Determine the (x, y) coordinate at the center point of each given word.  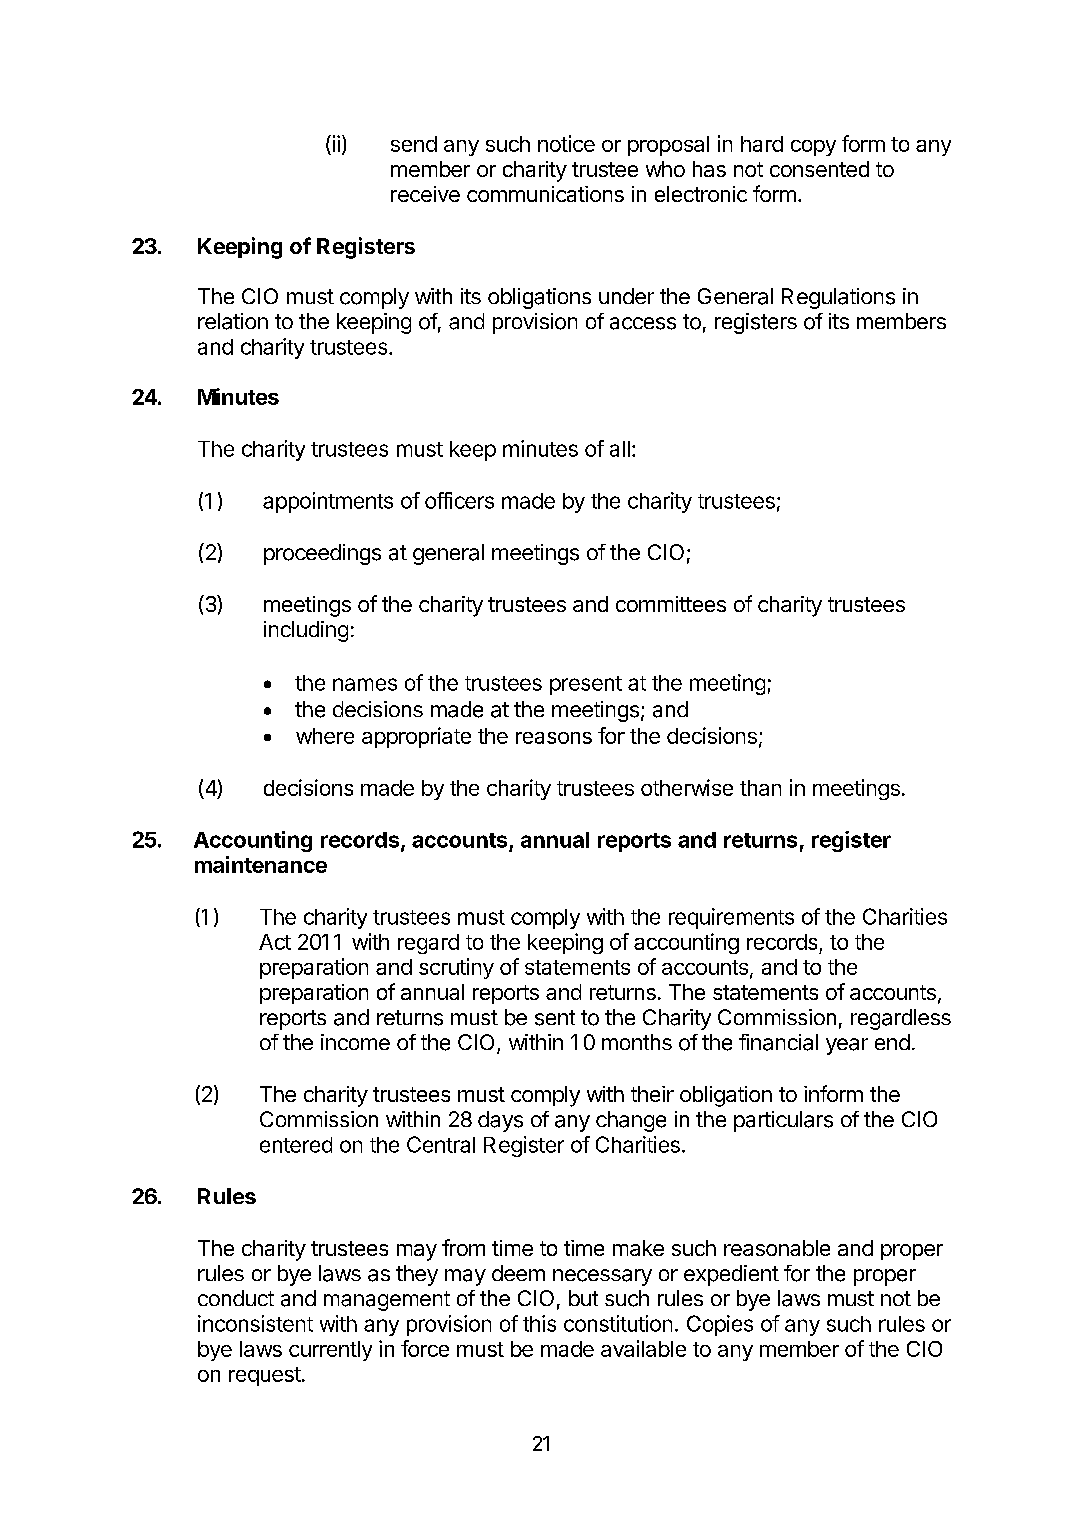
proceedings (322, 554)
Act (275, 942)
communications (545, 194)
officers (459, 500)
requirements (731, 918)
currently (330, 1351)
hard (762, 144)
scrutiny (456, 968)
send (414, 144)
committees (671, 604)
